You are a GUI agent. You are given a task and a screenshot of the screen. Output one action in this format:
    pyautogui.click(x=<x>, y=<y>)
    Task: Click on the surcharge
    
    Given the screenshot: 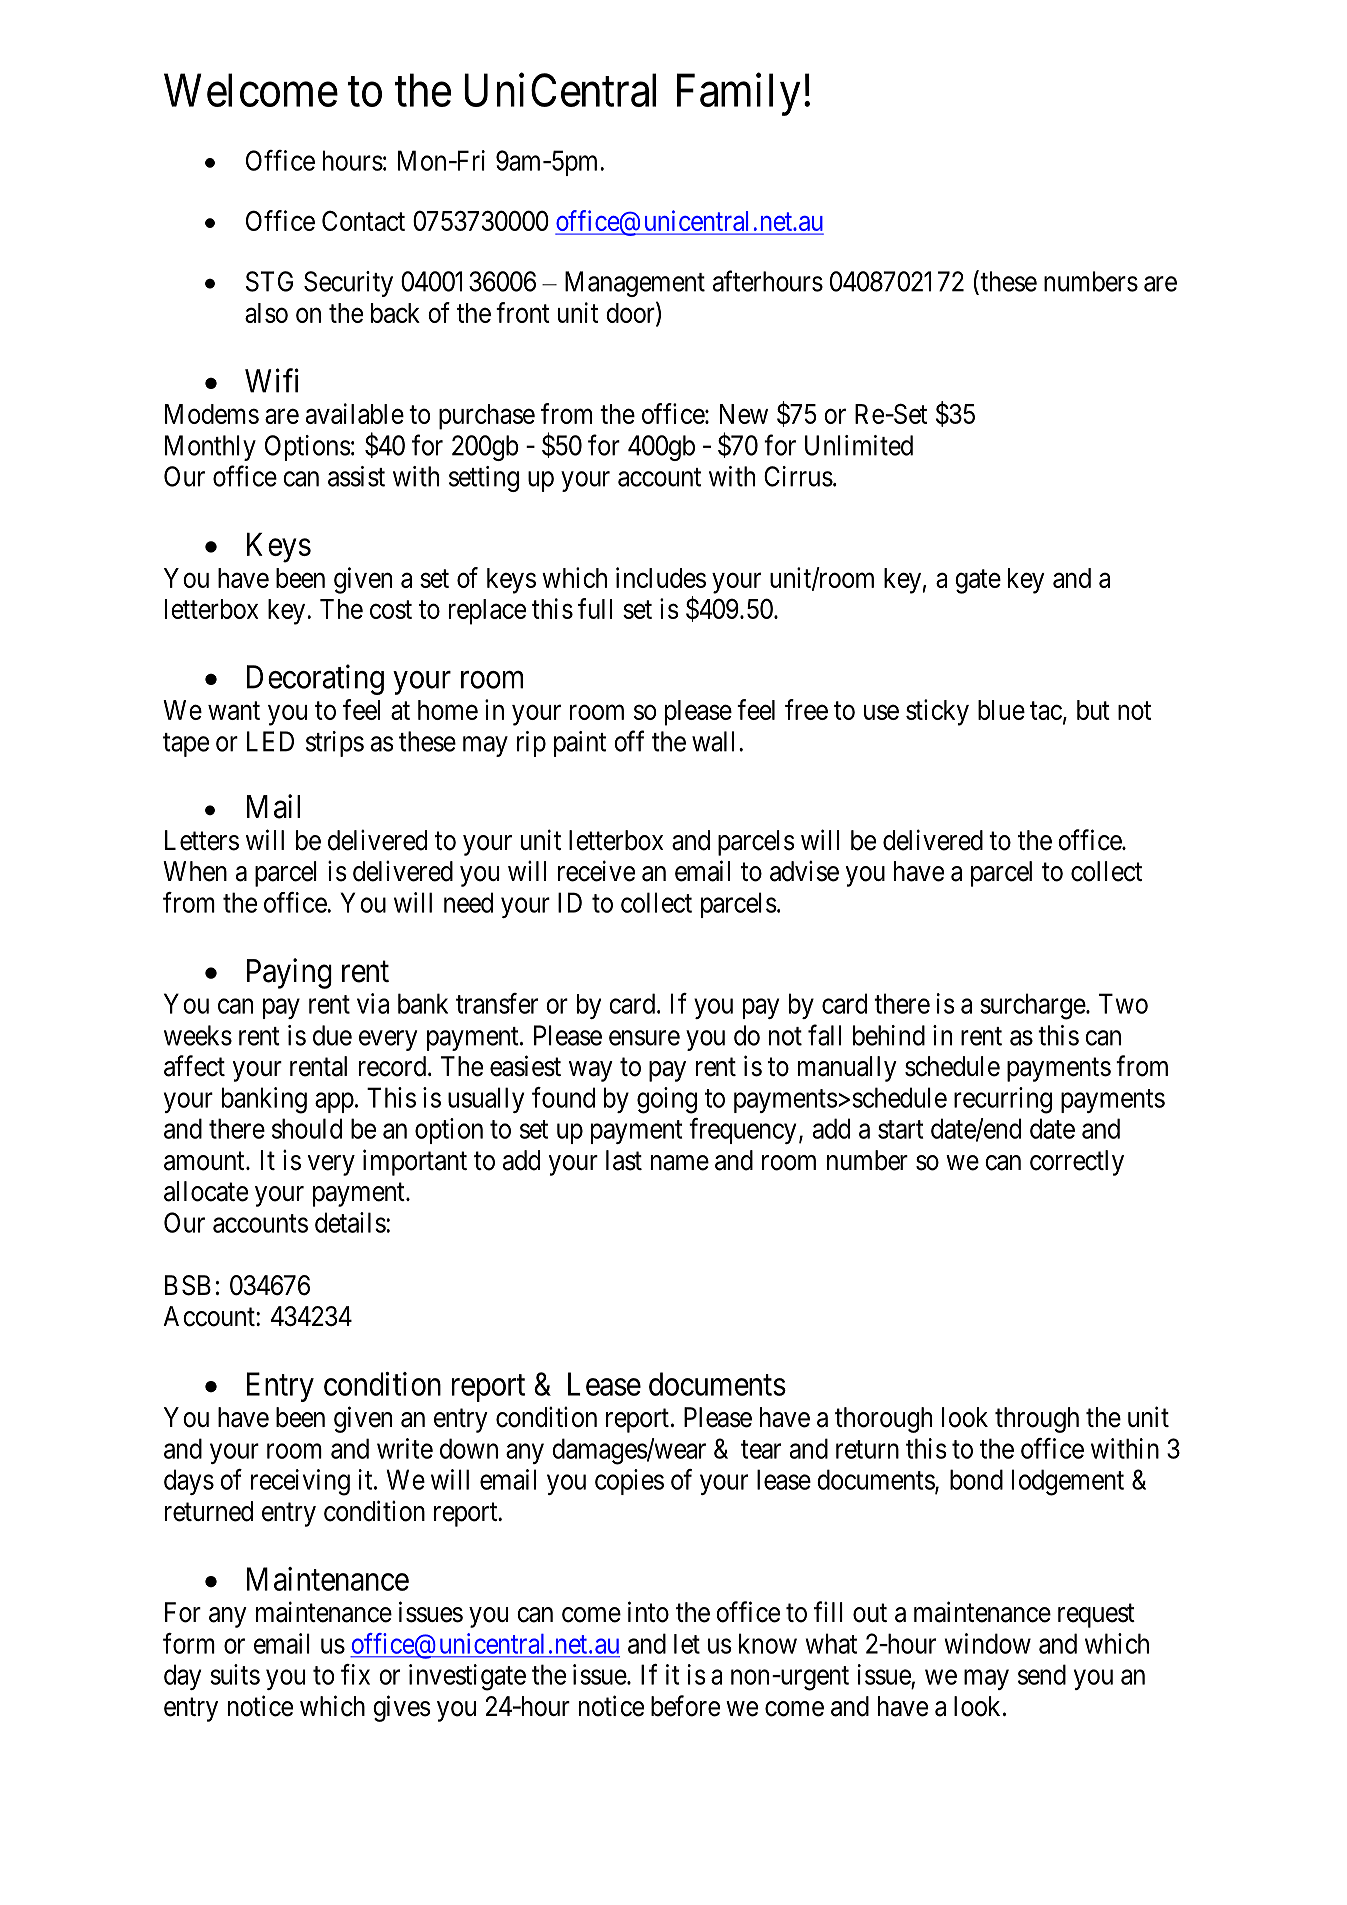 What is the action you would take?
    pyautogui.click(x=1033, y=1006)
